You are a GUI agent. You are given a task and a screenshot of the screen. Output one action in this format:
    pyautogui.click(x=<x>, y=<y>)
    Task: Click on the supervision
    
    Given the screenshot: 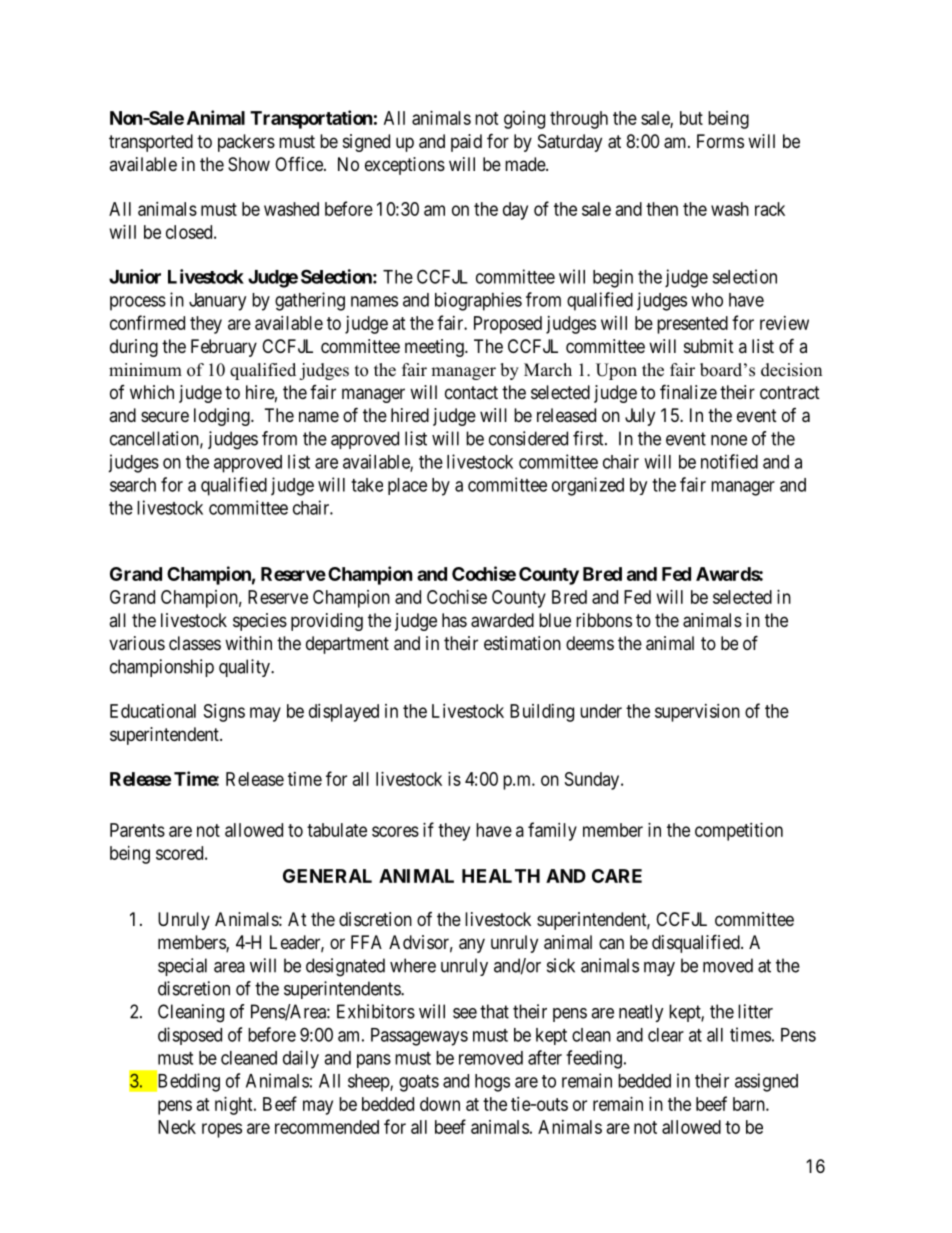 What is the action you would take?
    pyautogui.click(x=697, y=713)
